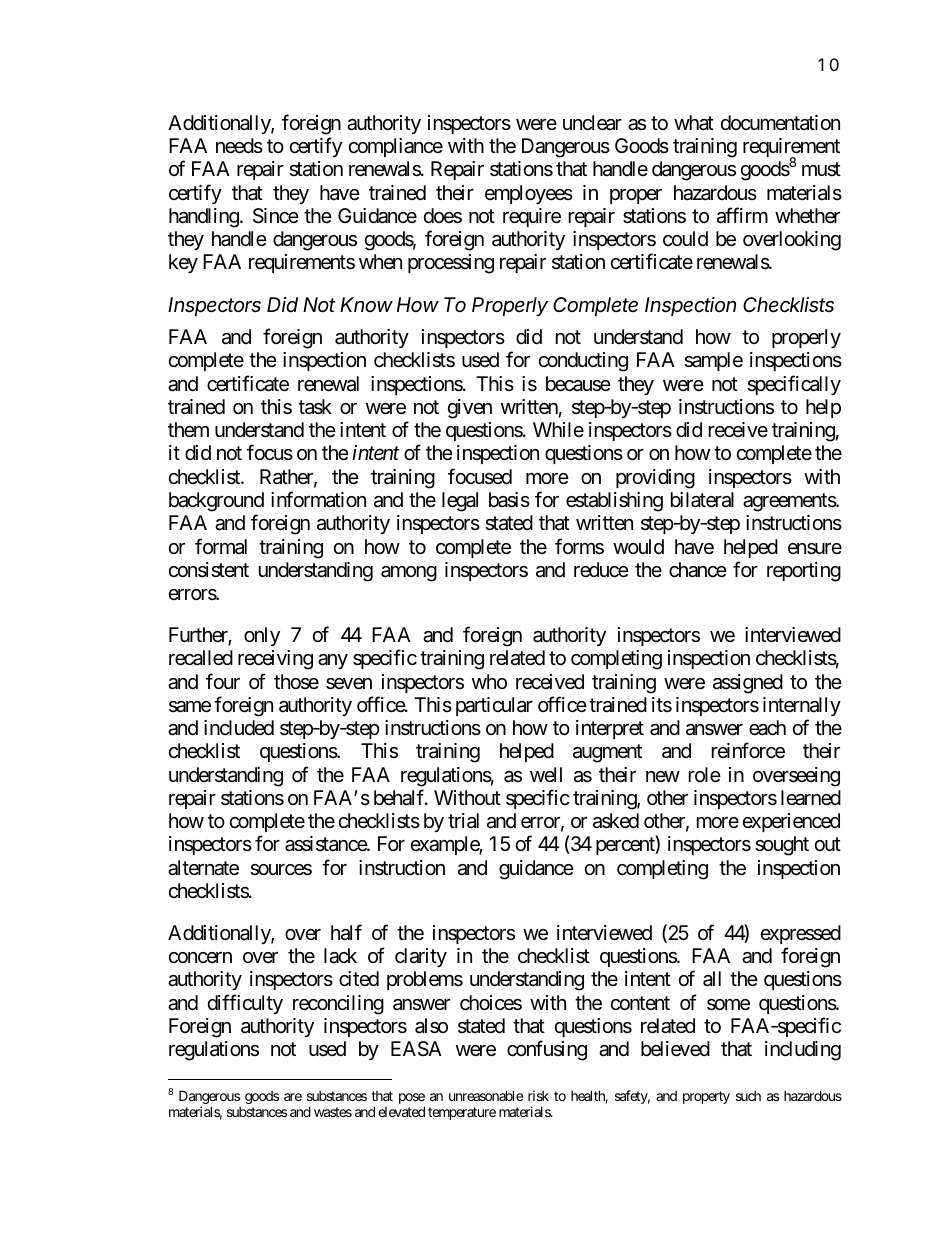 Image resolution: width=952 pixels, height=1233 pixels. I want to click on Since, so click(276, 216).
